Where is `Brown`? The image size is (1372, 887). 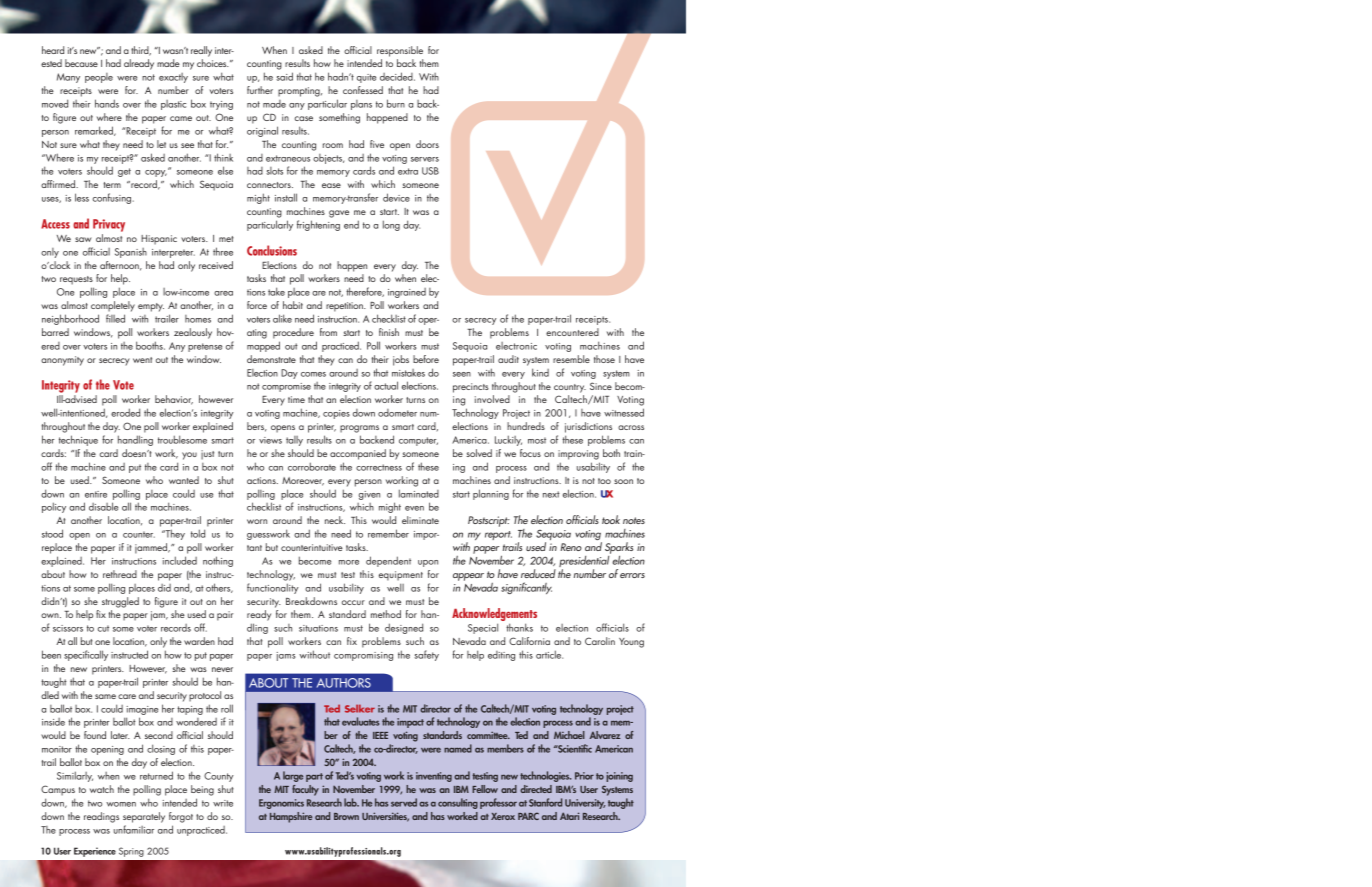 Brown is located at coordinates (346, 816).
